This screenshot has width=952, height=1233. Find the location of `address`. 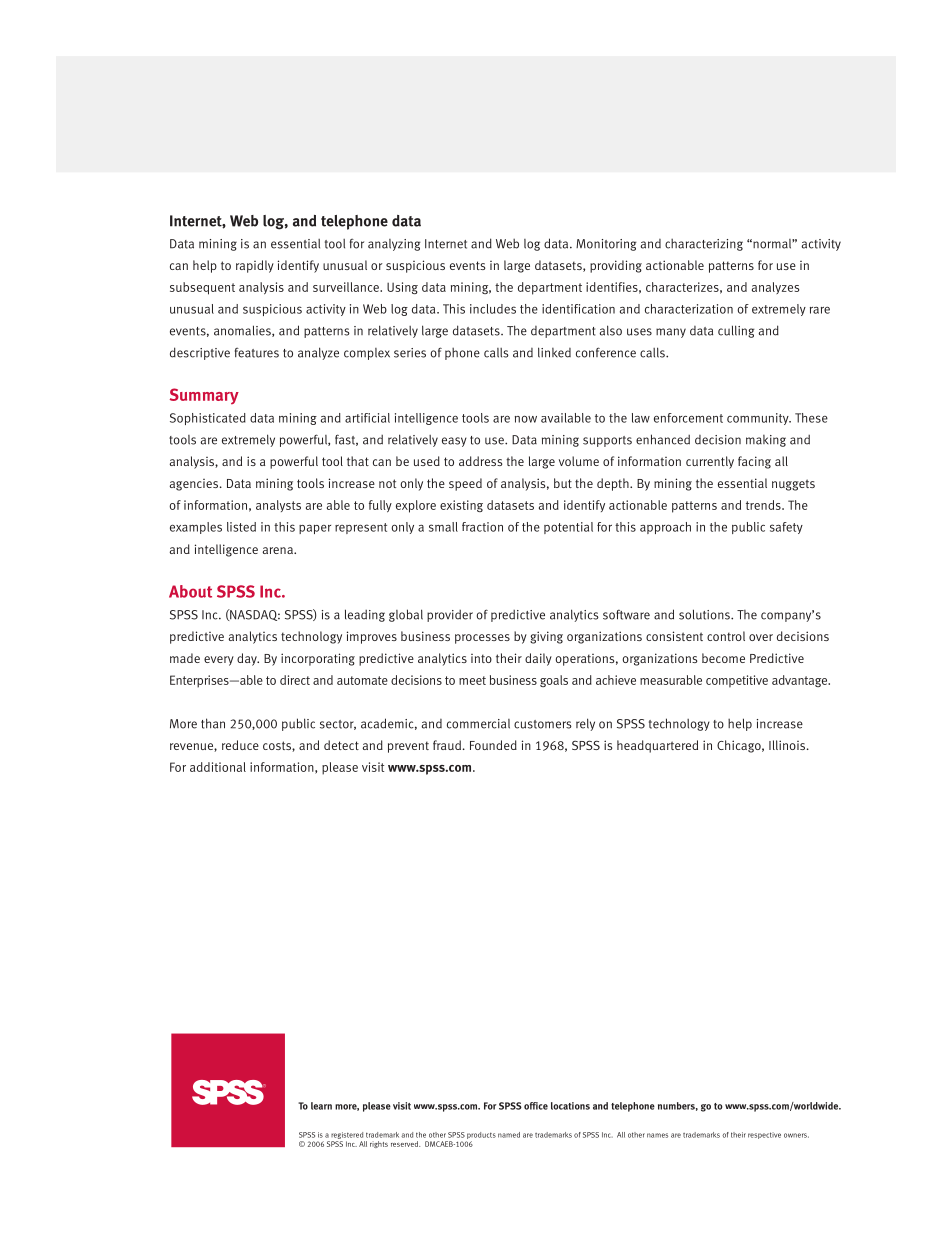

address is located at coordinates (480, 461).
